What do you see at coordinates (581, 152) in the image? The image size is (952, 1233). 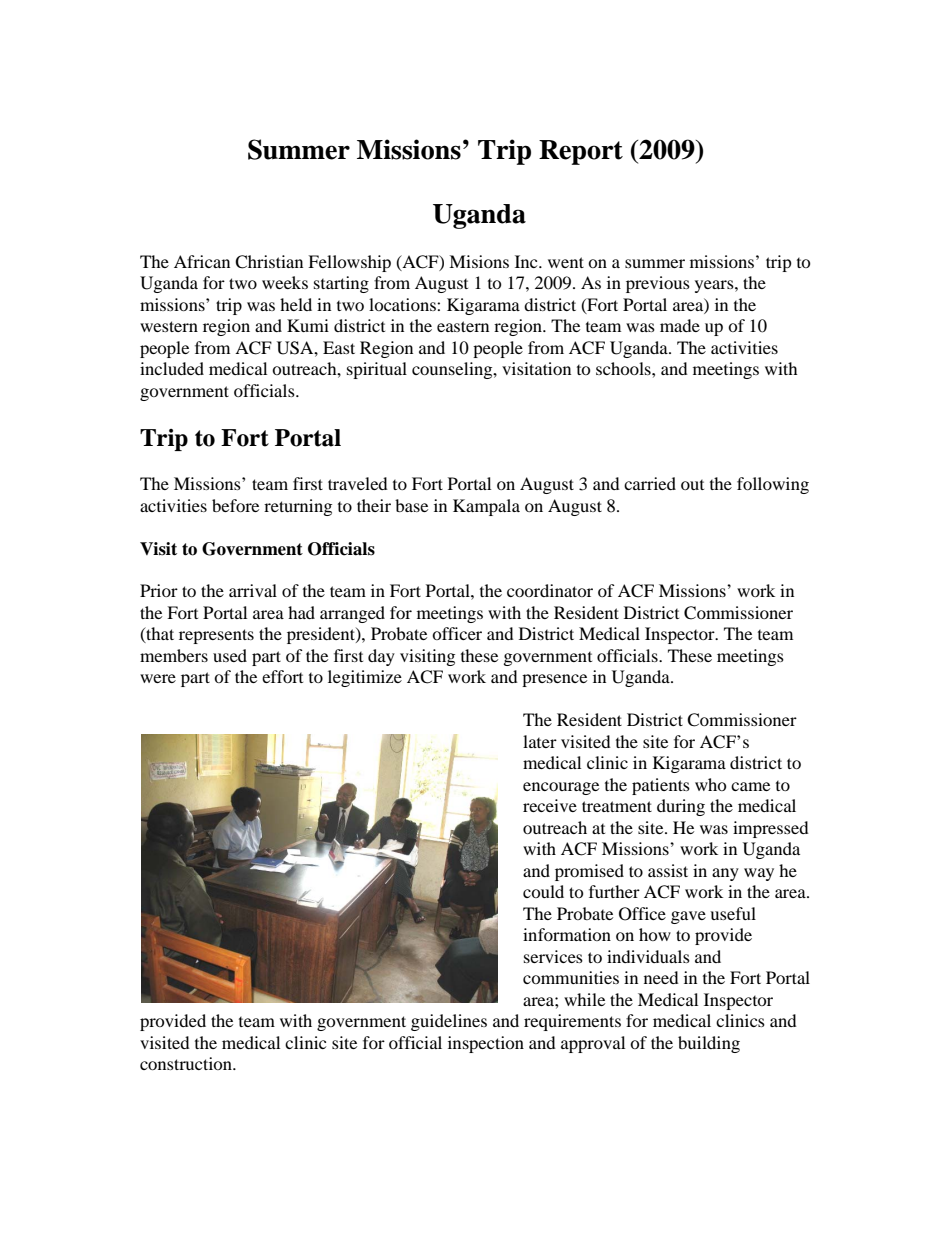 I see `Report` at bounding box center [581, 152].
